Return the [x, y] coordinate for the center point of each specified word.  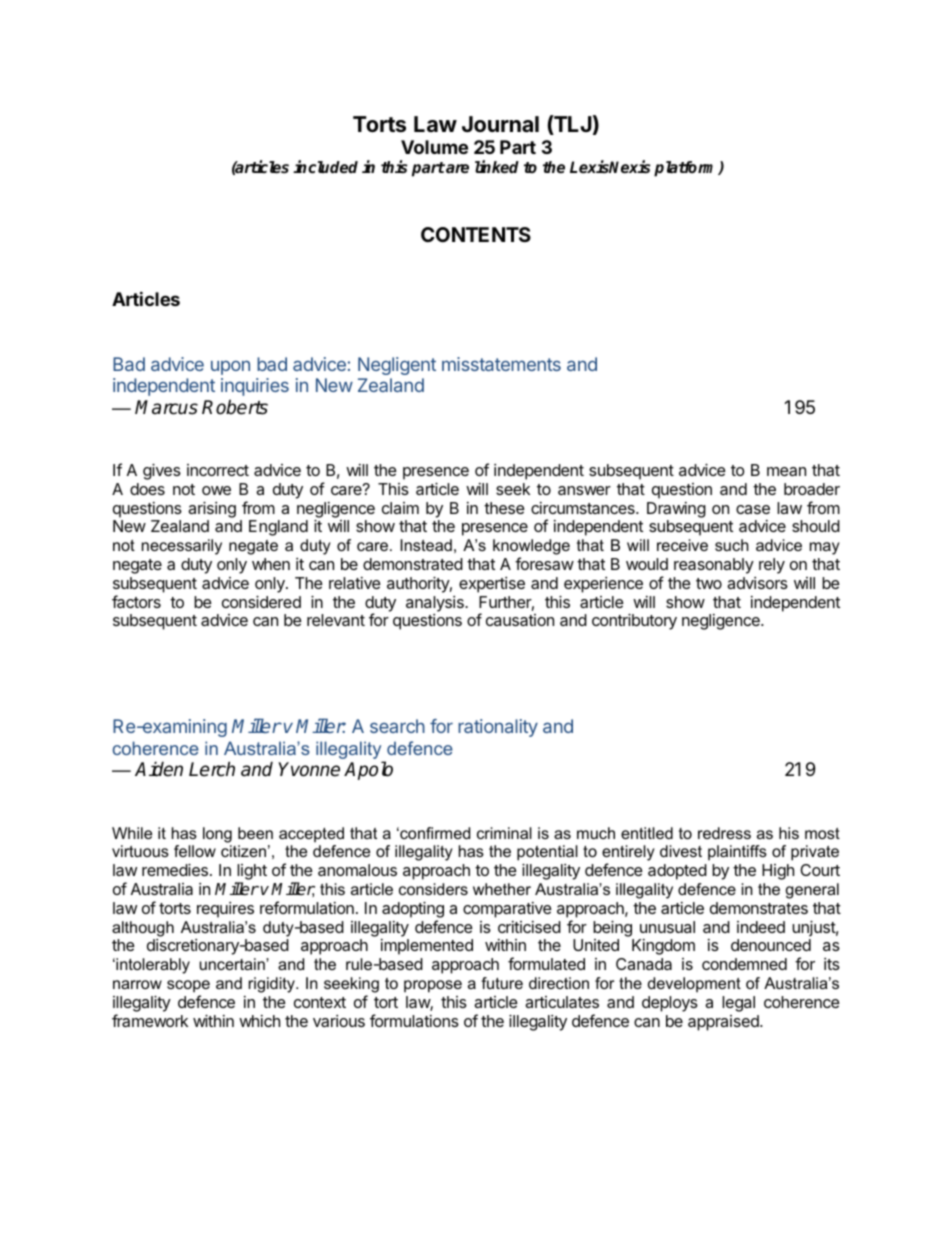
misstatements [501, 364]
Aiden [159, 769]
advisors [757, 583]
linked [497, 167]
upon [230, 367]
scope [188, 986]
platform [687, 169]
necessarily [182, 547]
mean [786, 471]
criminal [504, 833]
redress [724, 833]
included [325, 167]
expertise [492, 585]
